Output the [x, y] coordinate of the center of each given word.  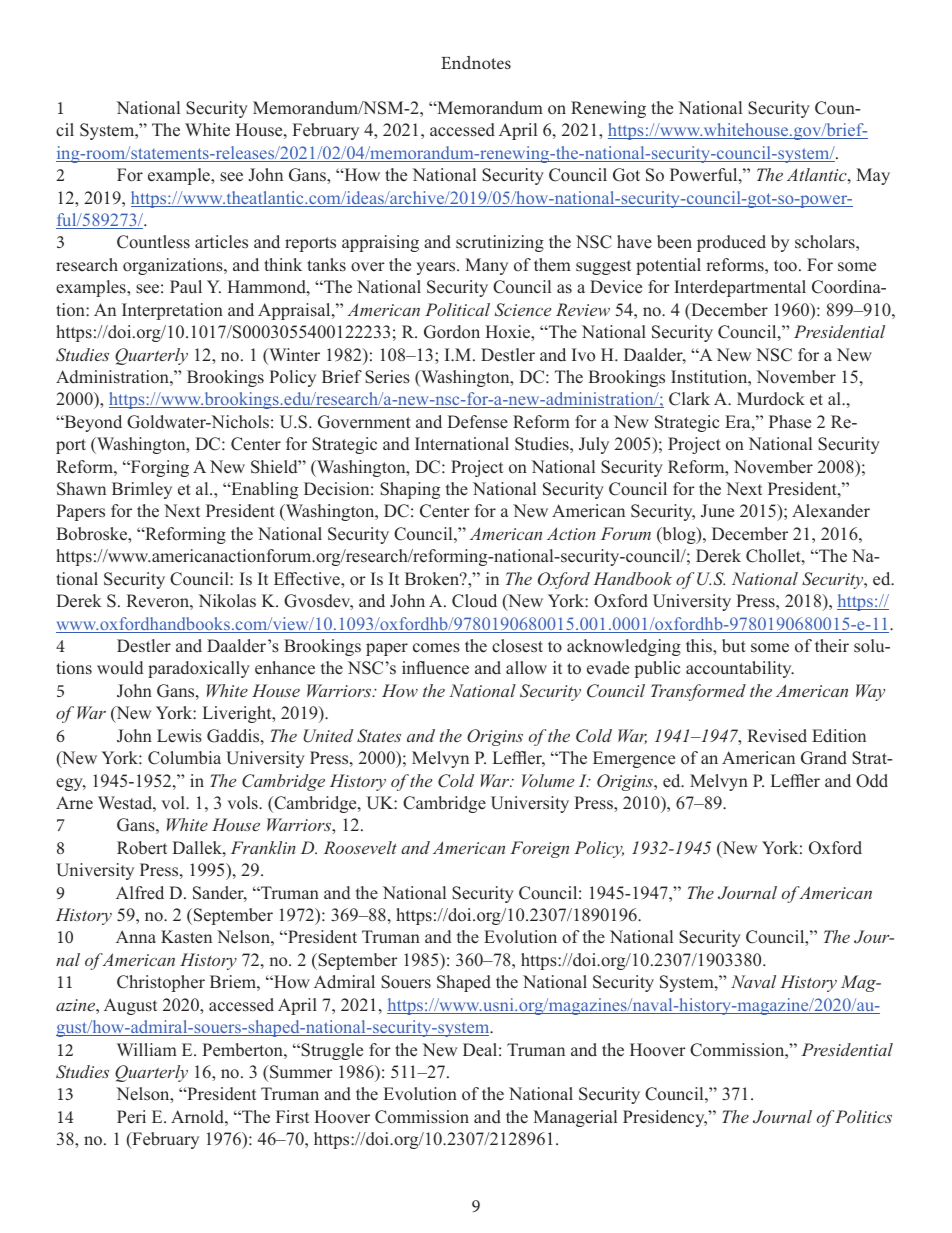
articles [221, 242]
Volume [548, 780]
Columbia [184, 758]
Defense [477, 422]
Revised [777, 736]
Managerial [575, 1118]
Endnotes [476, 62]
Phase [790, 422]
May [873, 176]
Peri [131, 1117]
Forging [158, 468]
